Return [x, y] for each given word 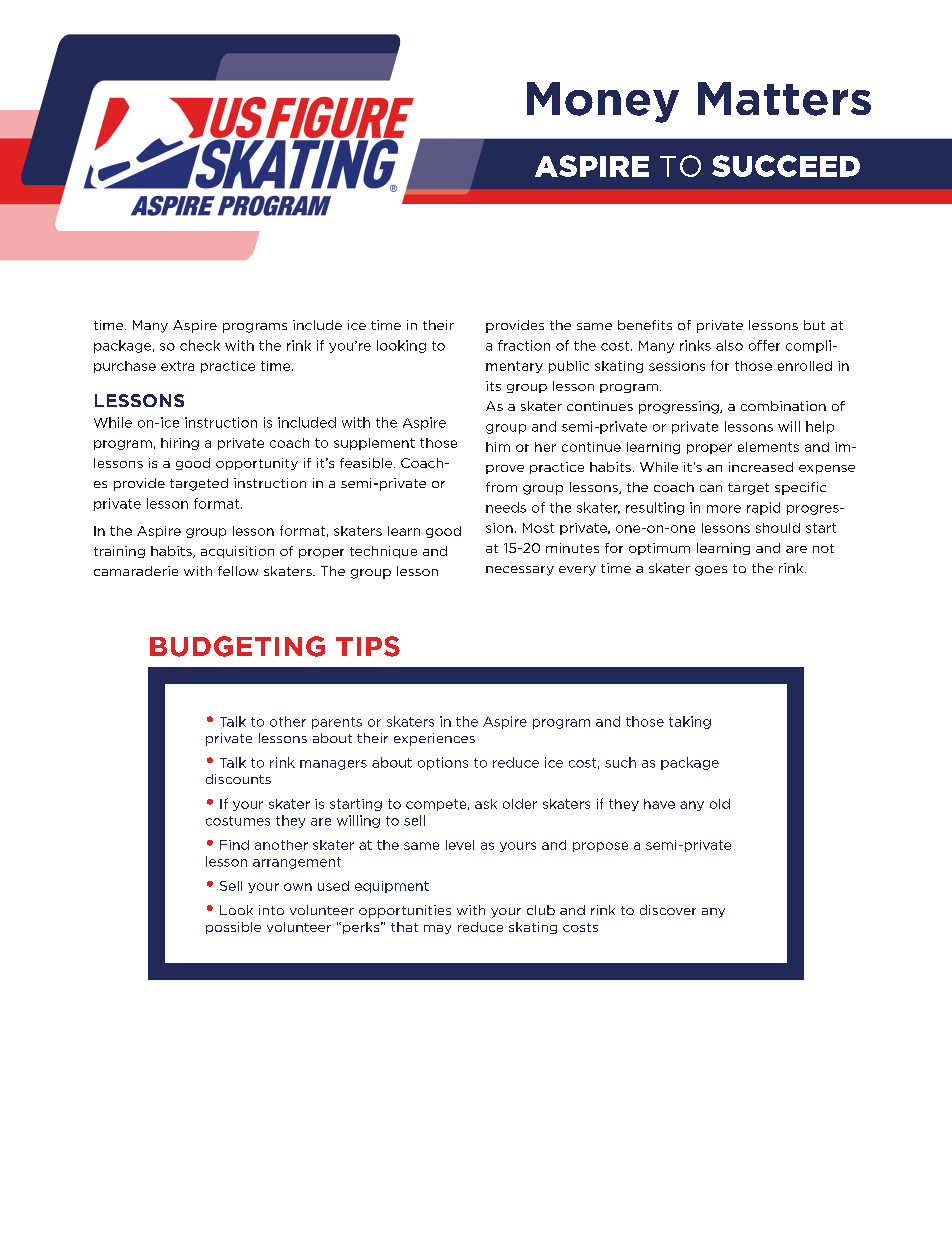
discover [668, 910]
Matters [784, 99]
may [437, 929]
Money [603, 102]
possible [233, 928]
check [200, 345]
